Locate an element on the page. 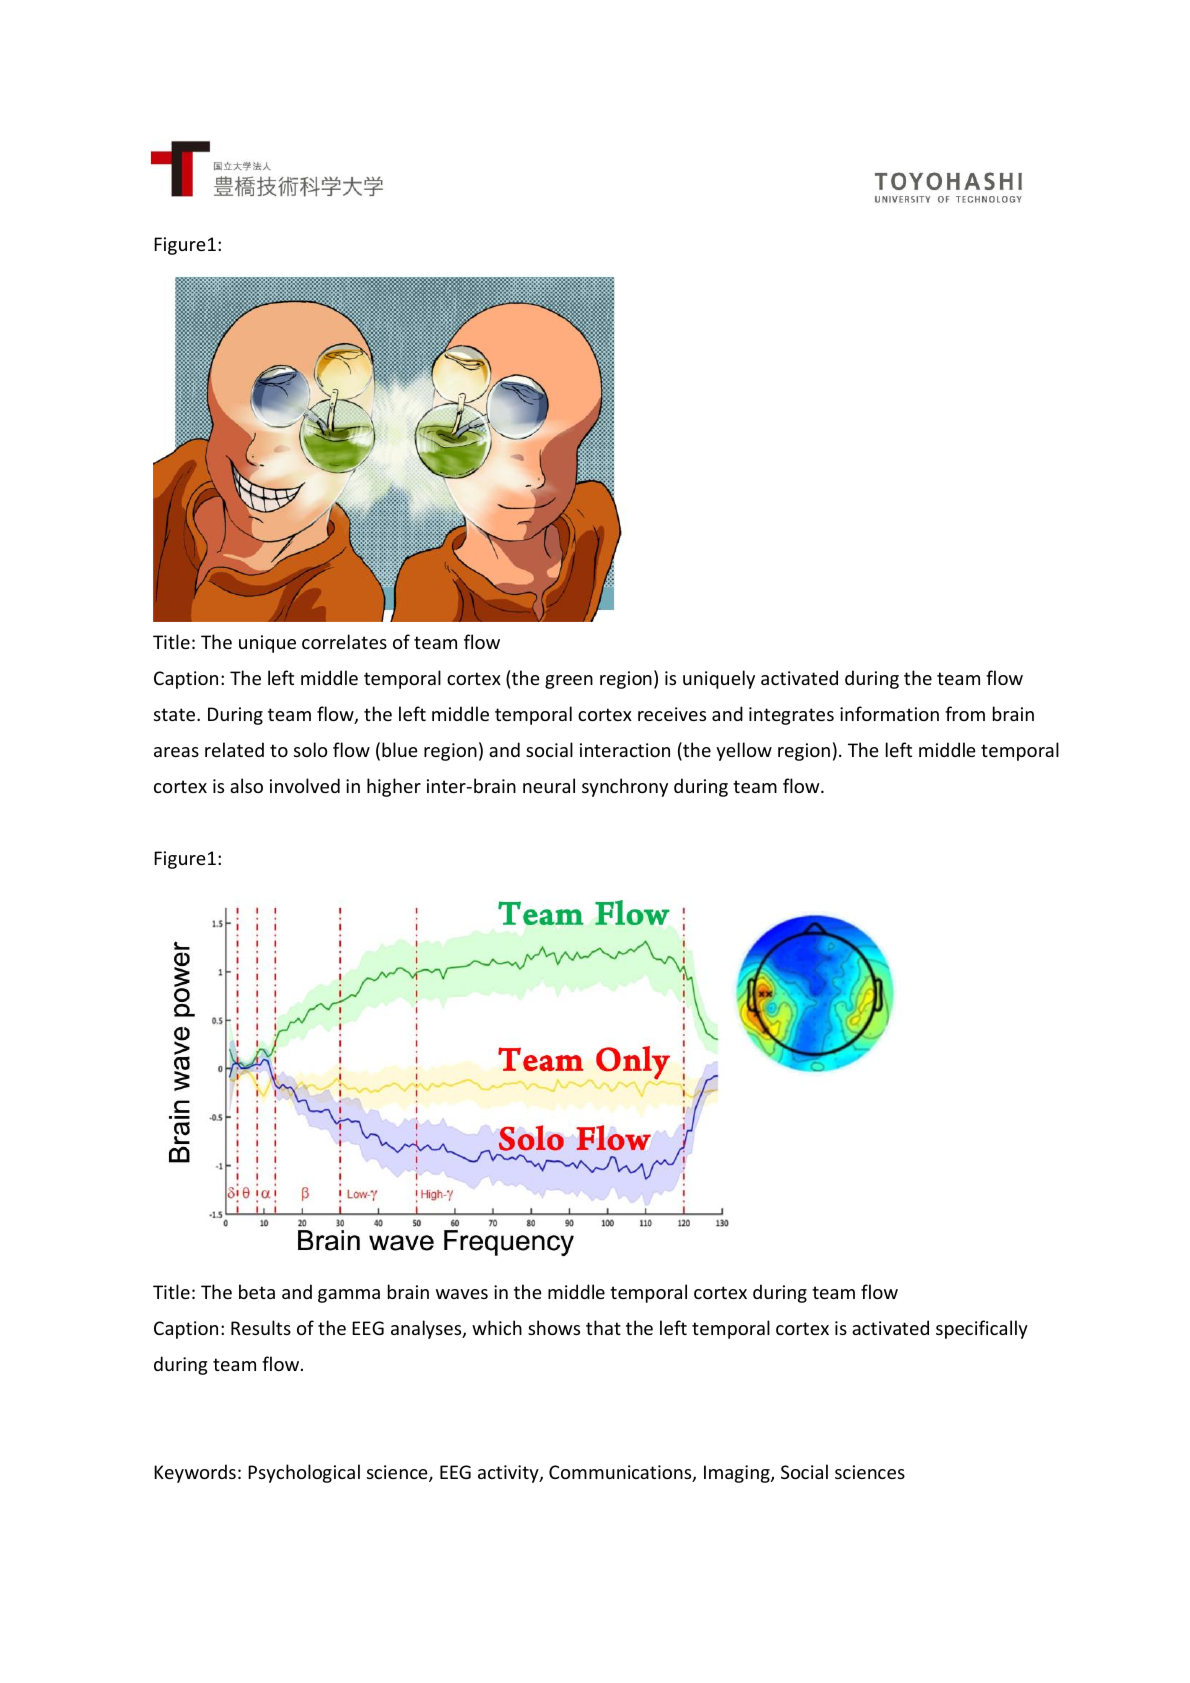 This image has height=1683, width=1190. Psychological is located at coordinates (304, 1473).
